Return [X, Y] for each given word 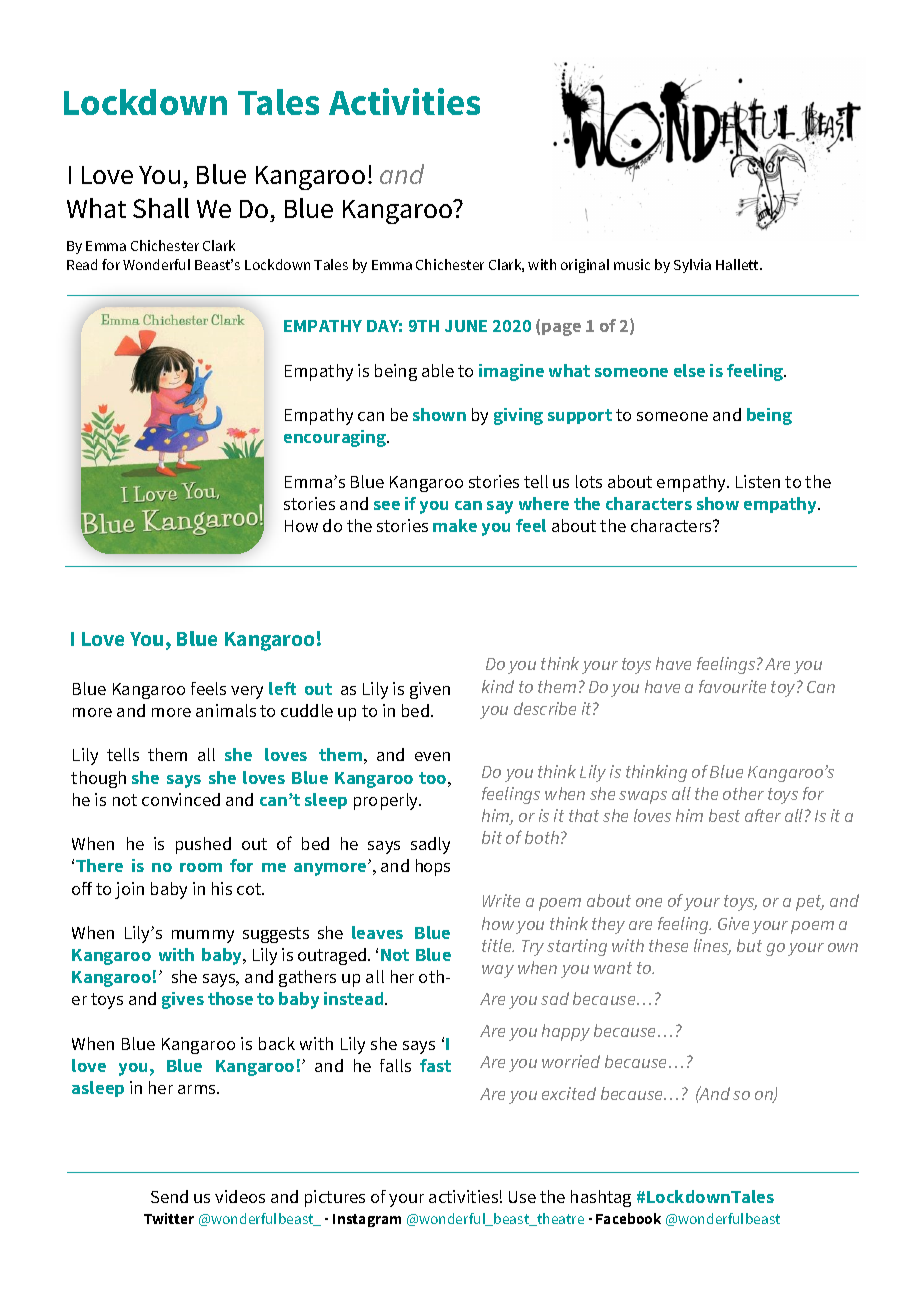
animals [226, 710]
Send [169, 1196]
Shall [161, 208]
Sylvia [692, 266]
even [432, 756]
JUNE [466, 326]
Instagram [367, 1220]
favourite [732, 686]
